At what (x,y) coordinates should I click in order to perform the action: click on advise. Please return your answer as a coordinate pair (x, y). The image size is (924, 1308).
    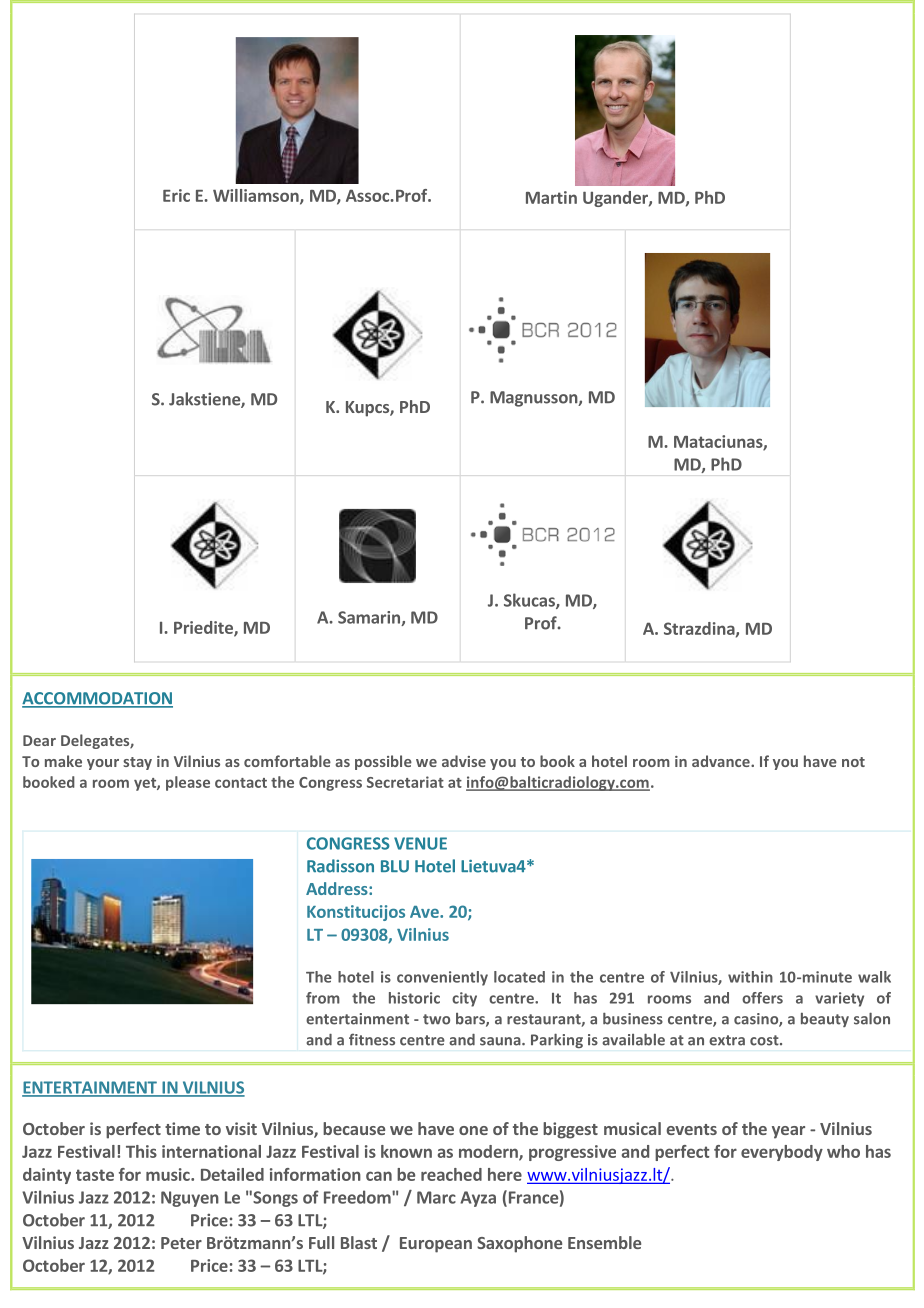
    Looking at the image, I should click on (464, 761).
